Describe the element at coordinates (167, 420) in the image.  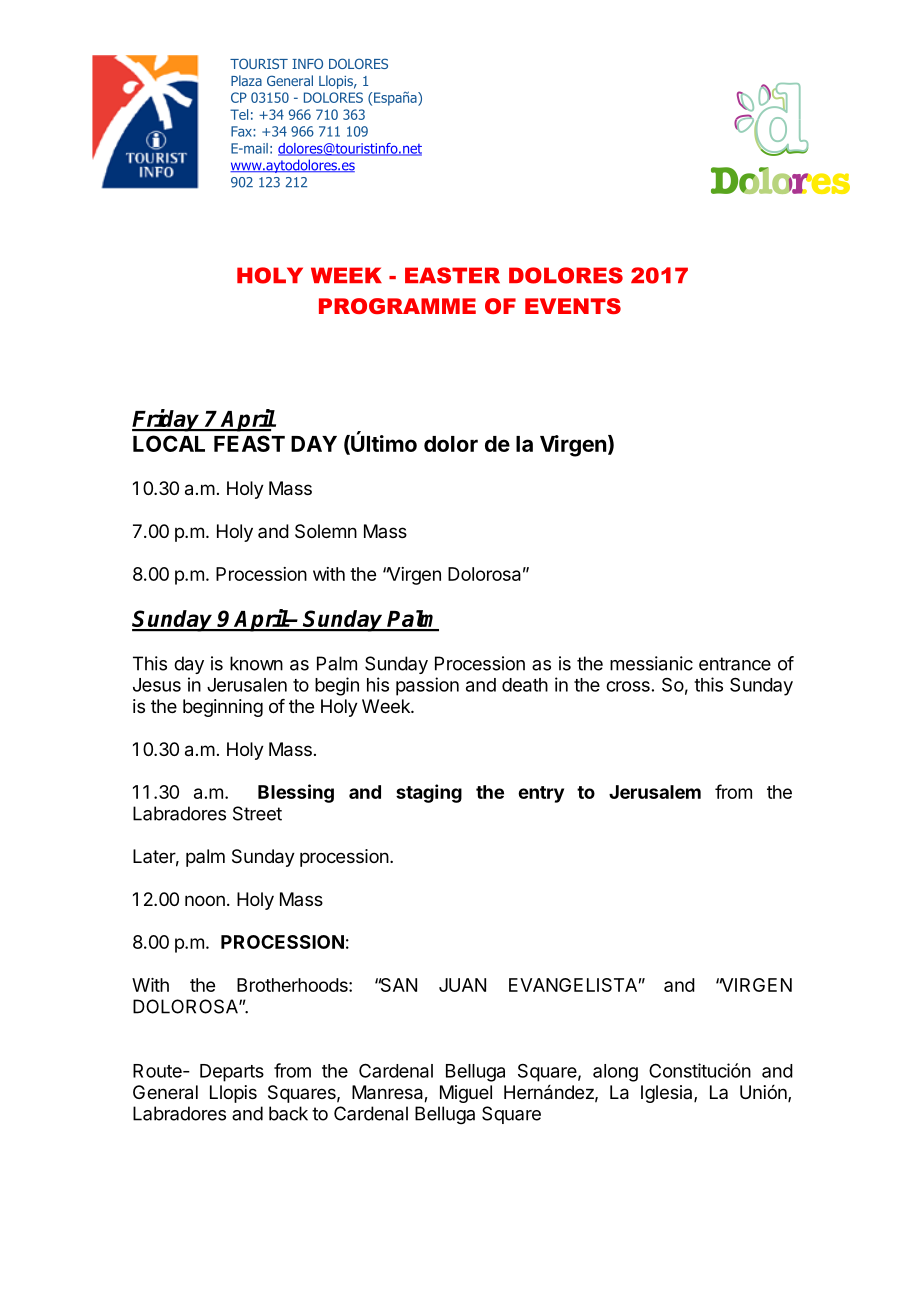
I see `Friday` at that location.
